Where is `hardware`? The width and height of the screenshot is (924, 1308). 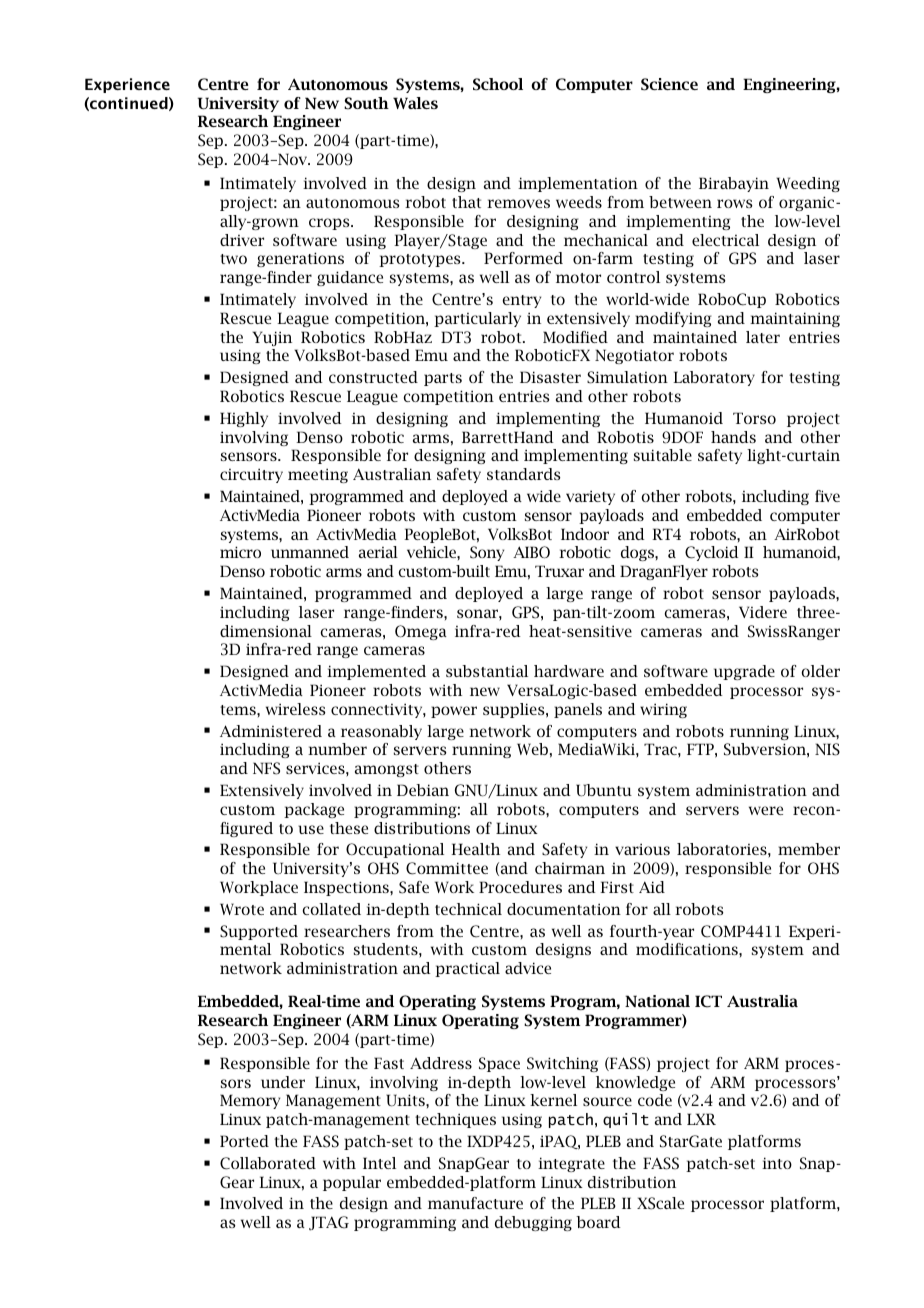 hardware is located at coordinates (569, 671).
